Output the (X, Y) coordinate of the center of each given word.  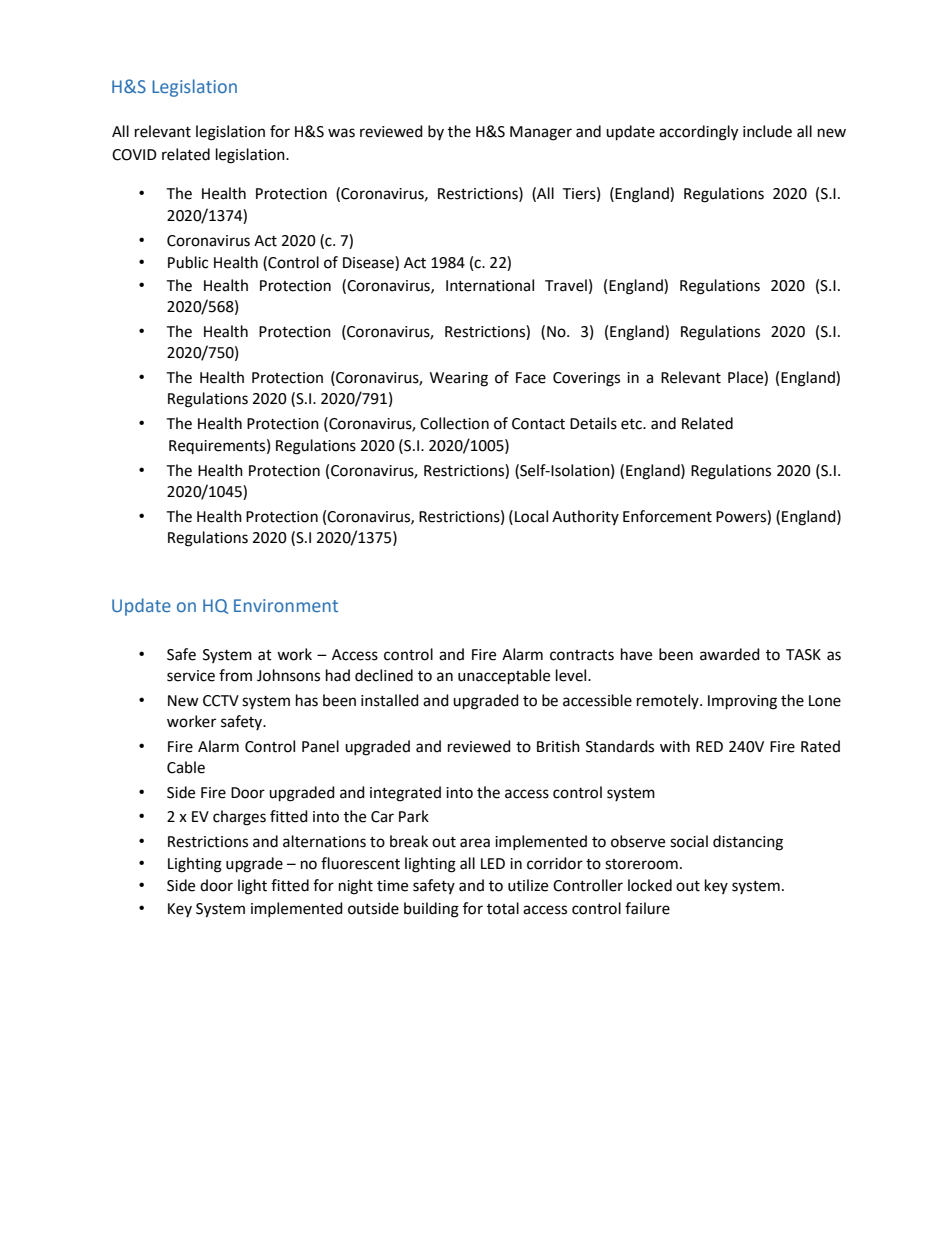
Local (531, 516)
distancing (748, 843)
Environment (286, 605)
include (767, 131)
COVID (134, 155)
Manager (541, 133)
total (503, 908)
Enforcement (667, 516)
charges (239, 818)
